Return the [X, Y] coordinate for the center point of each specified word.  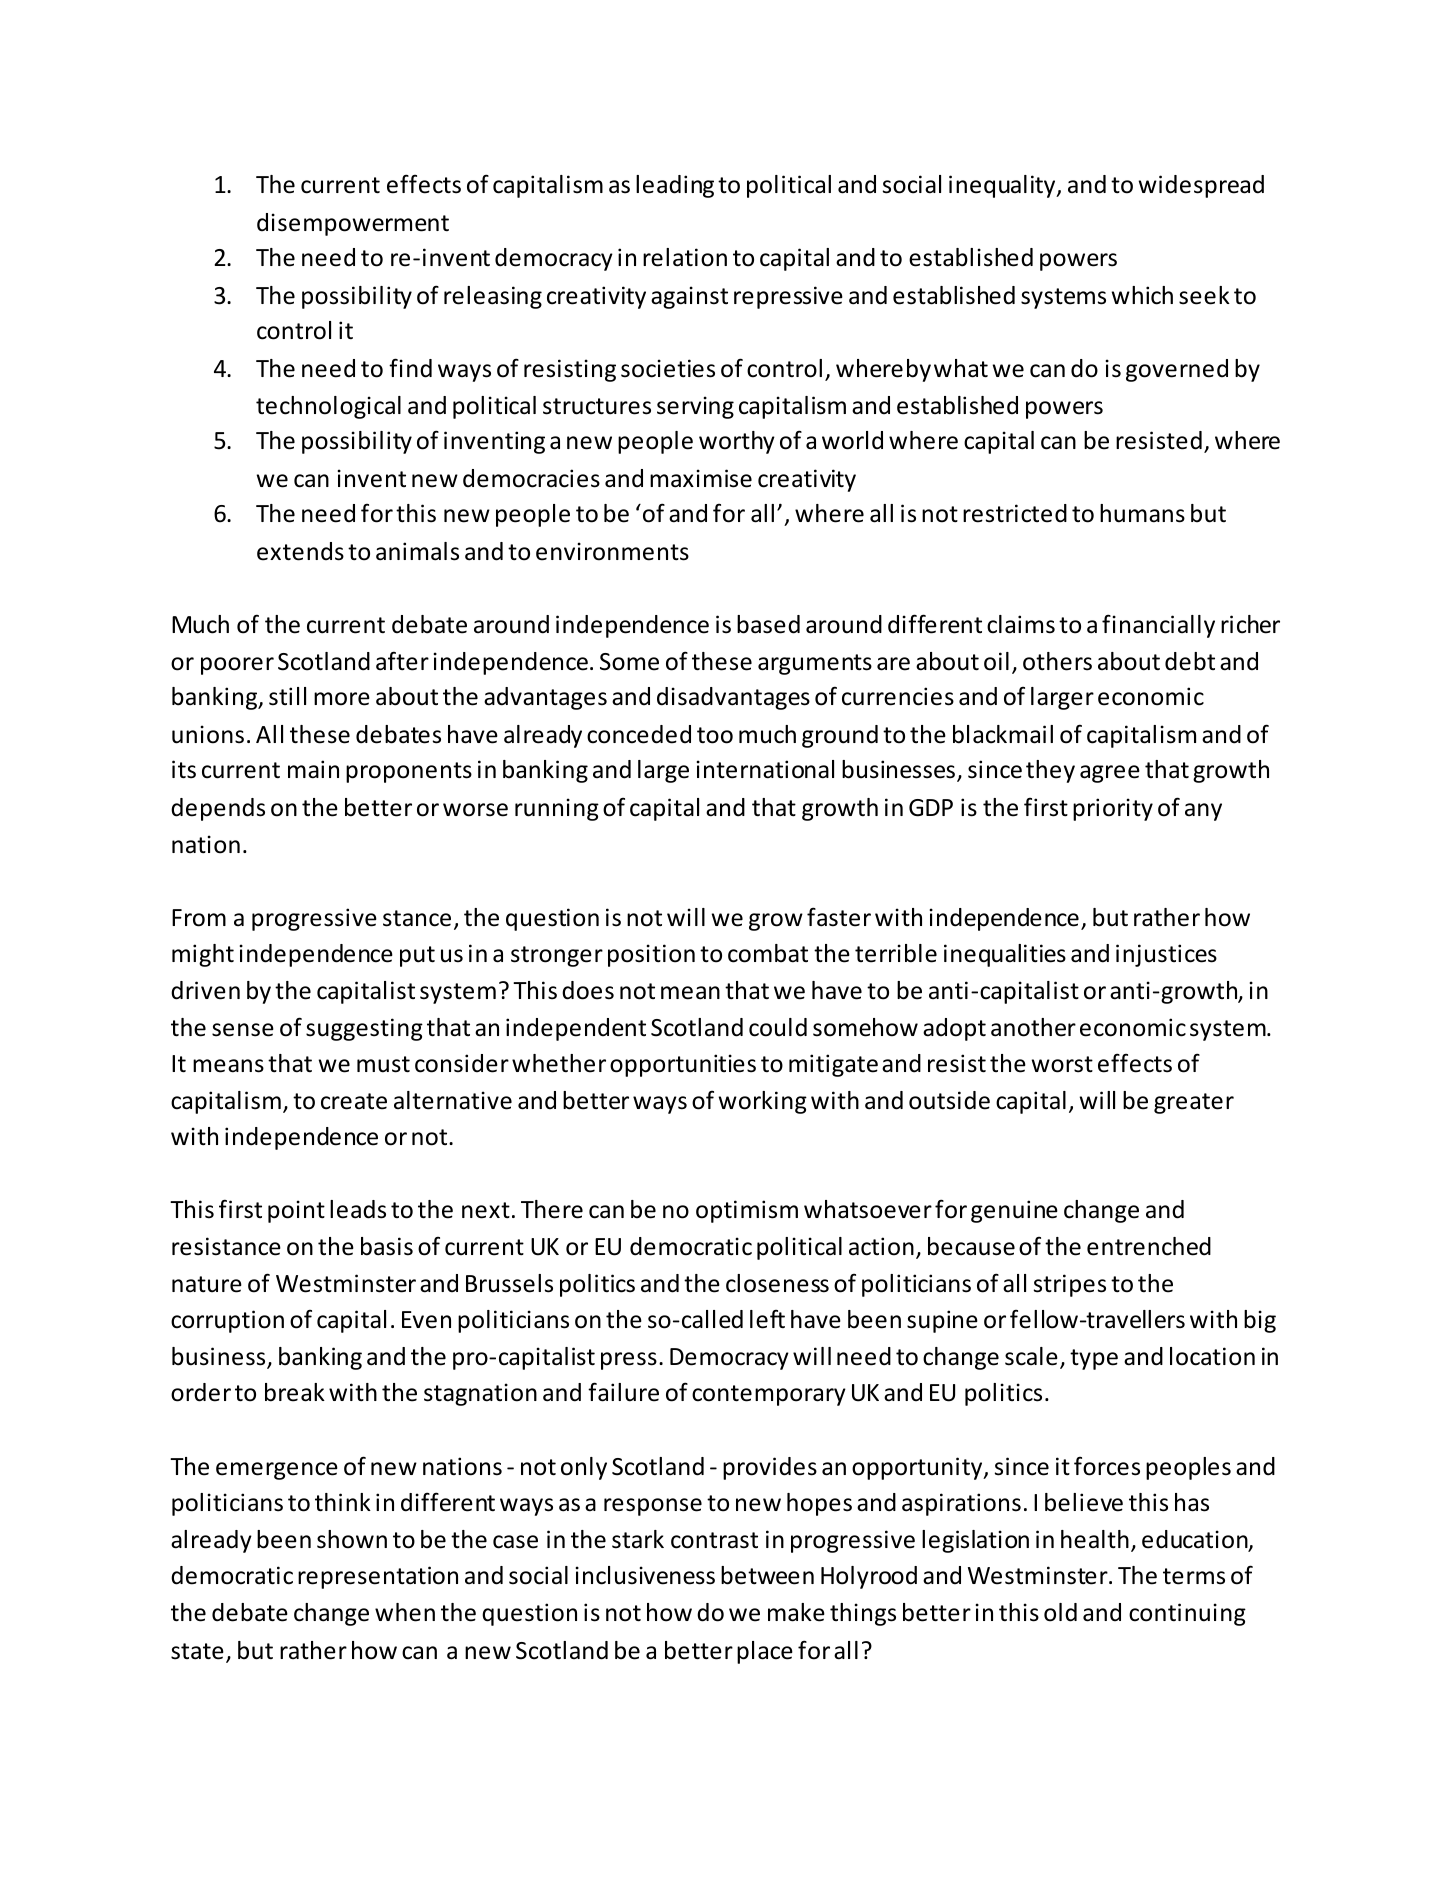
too [715, 735]
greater [1194, 1103]
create [354, 1101]
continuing [1187, 1614]
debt [1190, 661]
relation [685, 257]
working [763, 1102]
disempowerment [353, 224]
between [767, 1575]
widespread [1201, 186]
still [287, 696]
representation [378, 1577]
